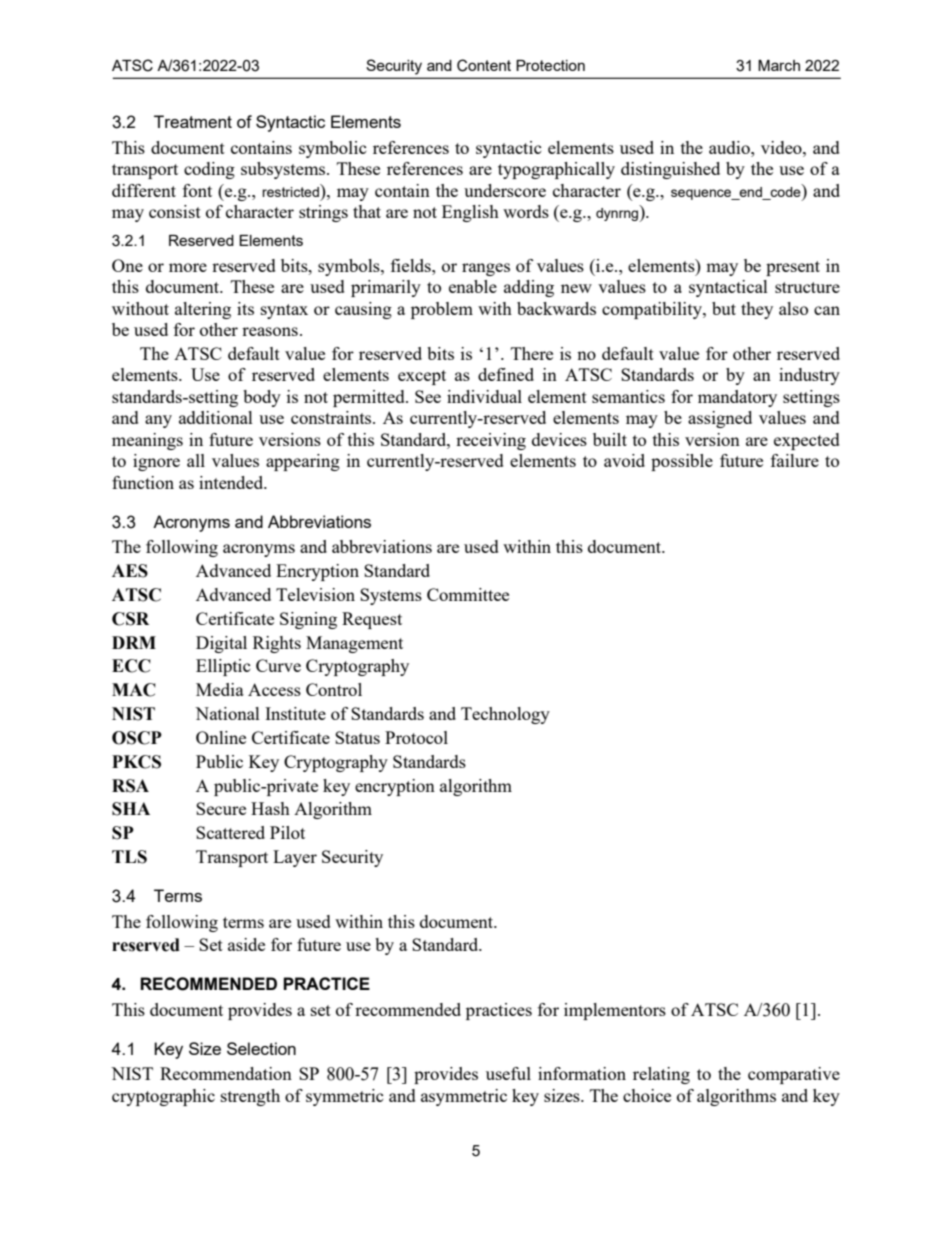  What do you see at coordinates (508, 1073) in the image?
I see `useful` at bounding box center [508, 1073].
